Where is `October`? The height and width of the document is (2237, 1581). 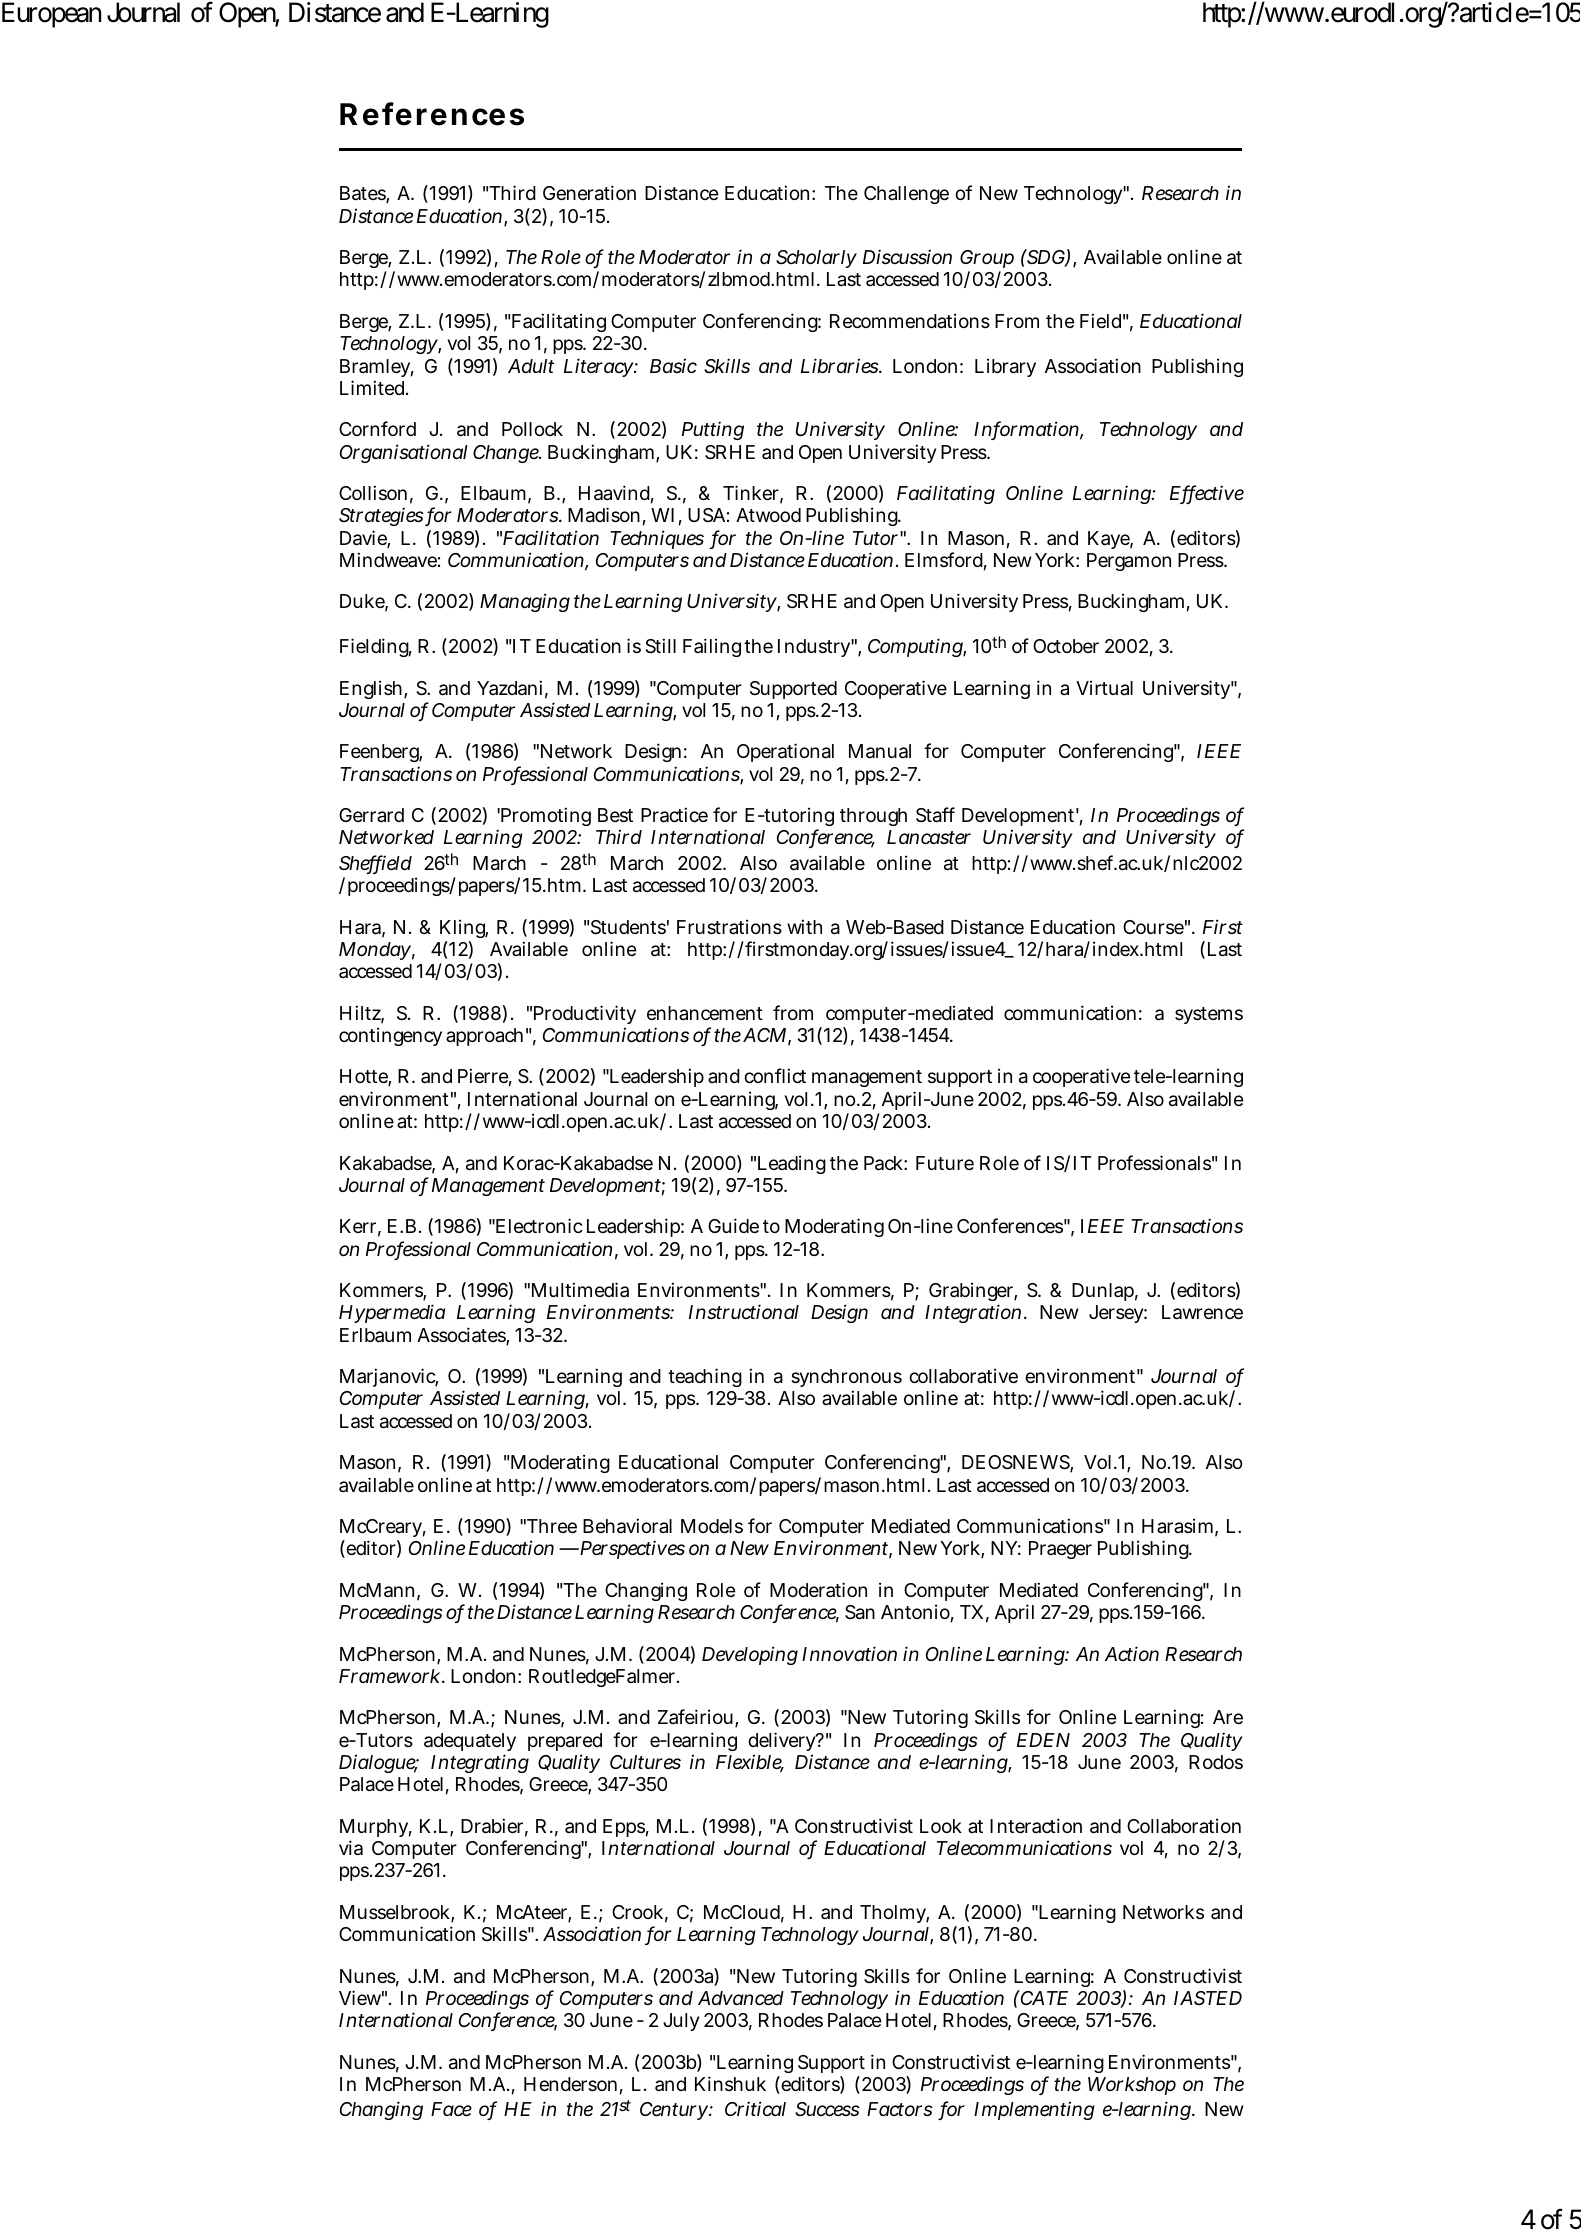
October is located at coordinates (1066, 646).
